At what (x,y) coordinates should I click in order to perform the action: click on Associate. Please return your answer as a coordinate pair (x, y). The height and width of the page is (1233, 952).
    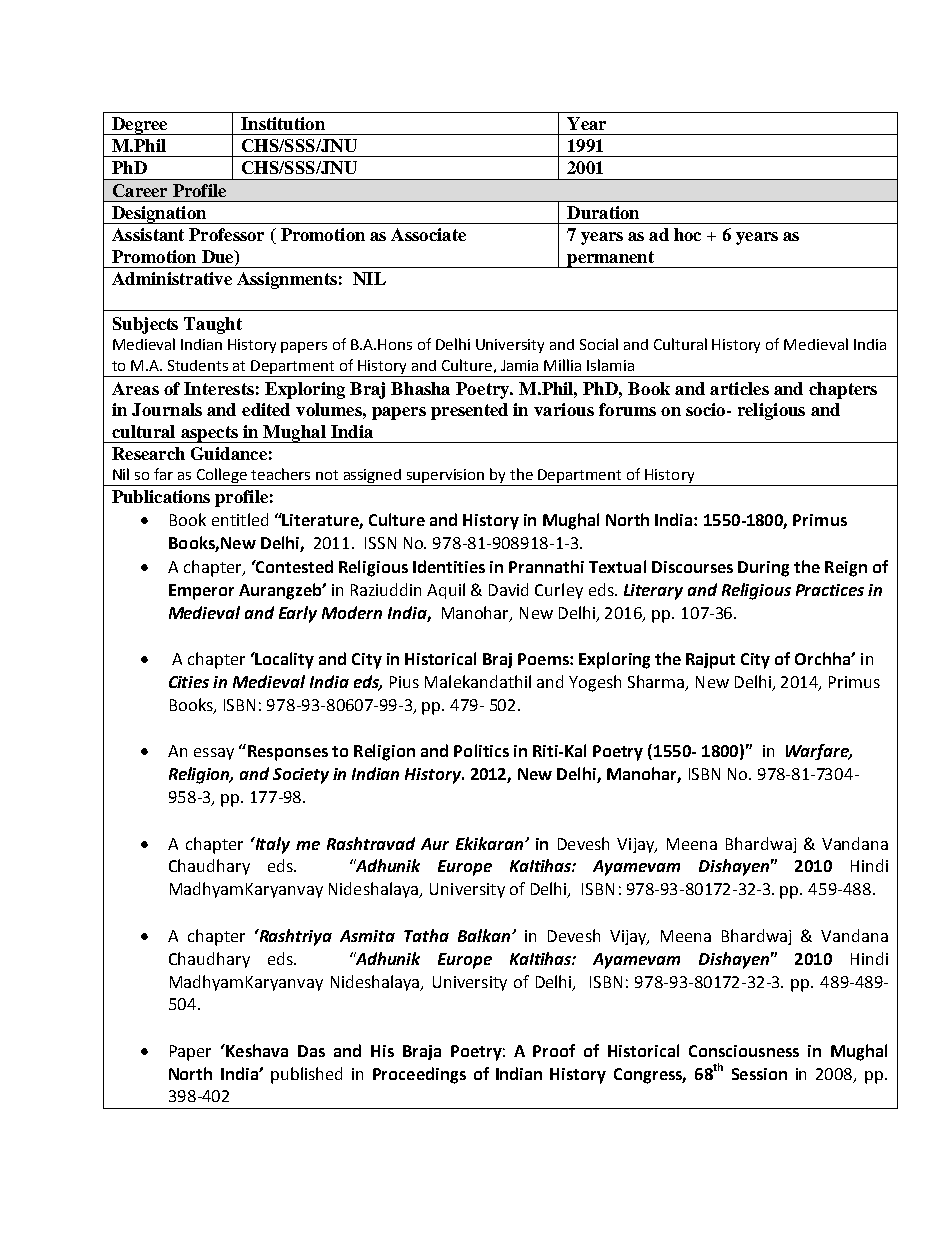
    Looking at the image, I should click on (428, 234).
